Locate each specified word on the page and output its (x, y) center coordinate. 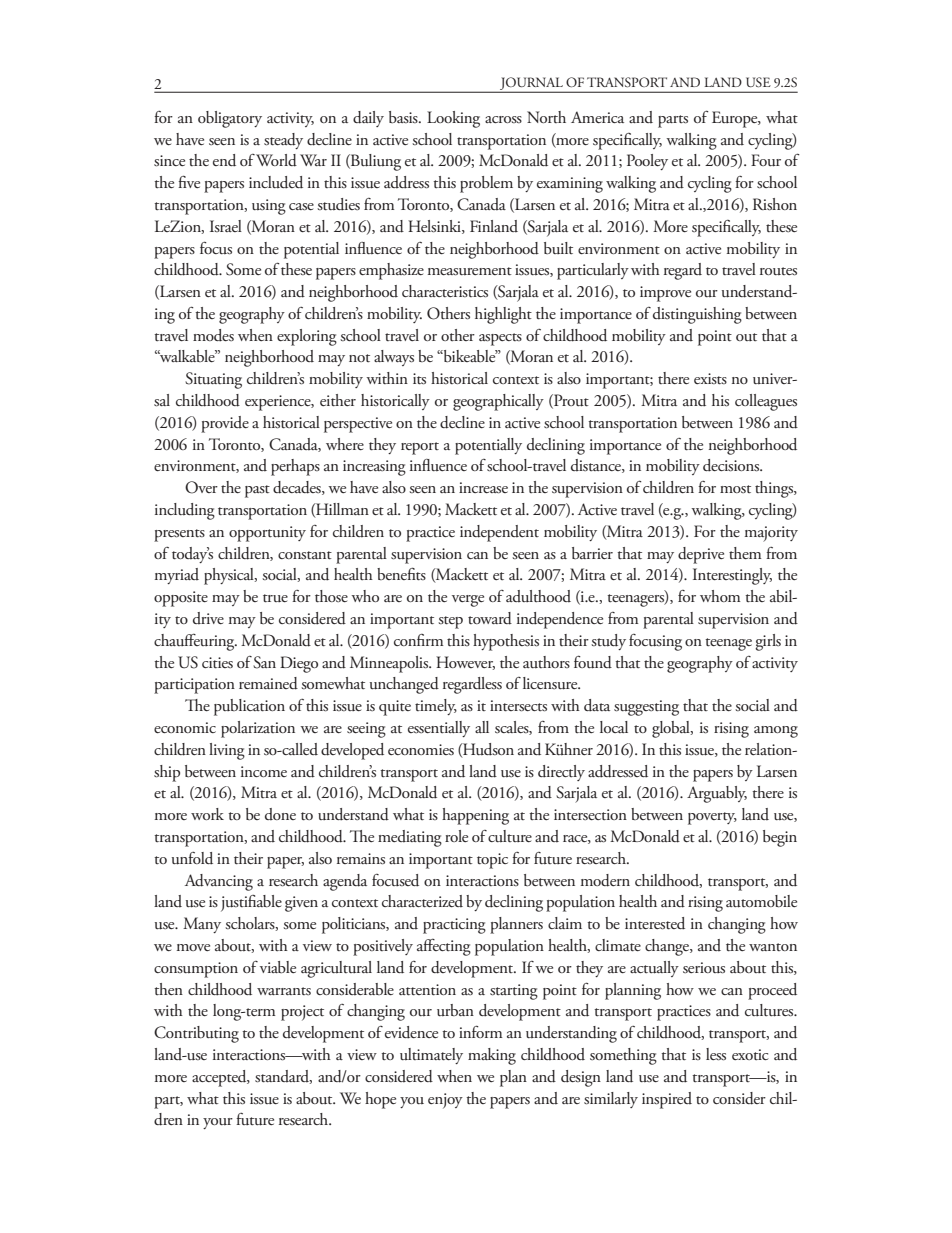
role (456, 836)
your (218, 1123)
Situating (213, 380)
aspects (500, 339)
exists (710, 379)
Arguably (717, 794)
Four (766, 160)
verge (468, 601)
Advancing (219, 882)
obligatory (230, 119)
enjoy (445, 1101)
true (275, 598)
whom (720, 596)
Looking (453, 119)
